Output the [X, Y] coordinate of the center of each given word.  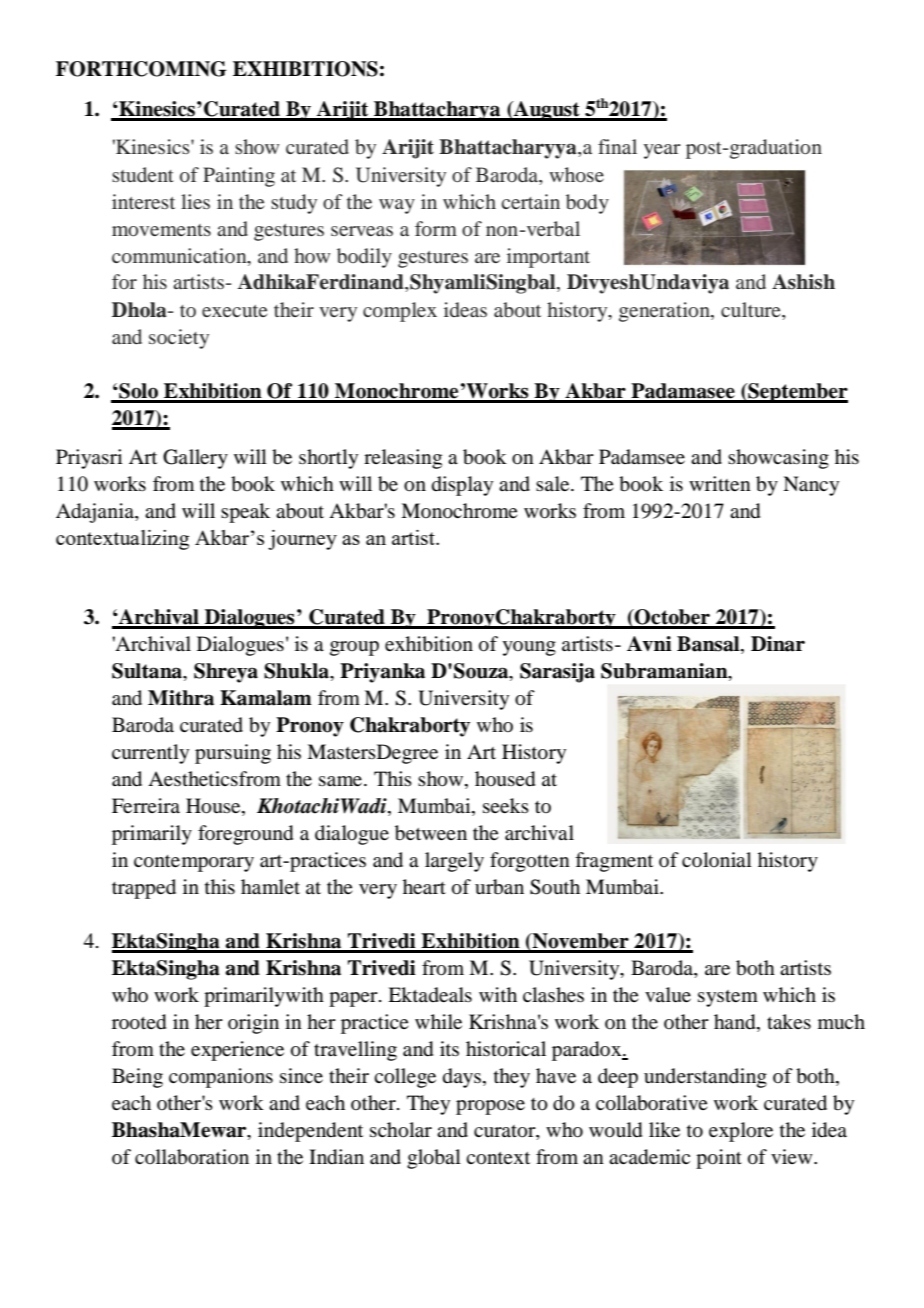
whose [576, 174]
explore [741, 1132]
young [529, 648]
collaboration [192, 1157]
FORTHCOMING [141, 69]
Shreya [226, 673]
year [662, 151]
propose [490, 1107]
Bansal [709, 645]
